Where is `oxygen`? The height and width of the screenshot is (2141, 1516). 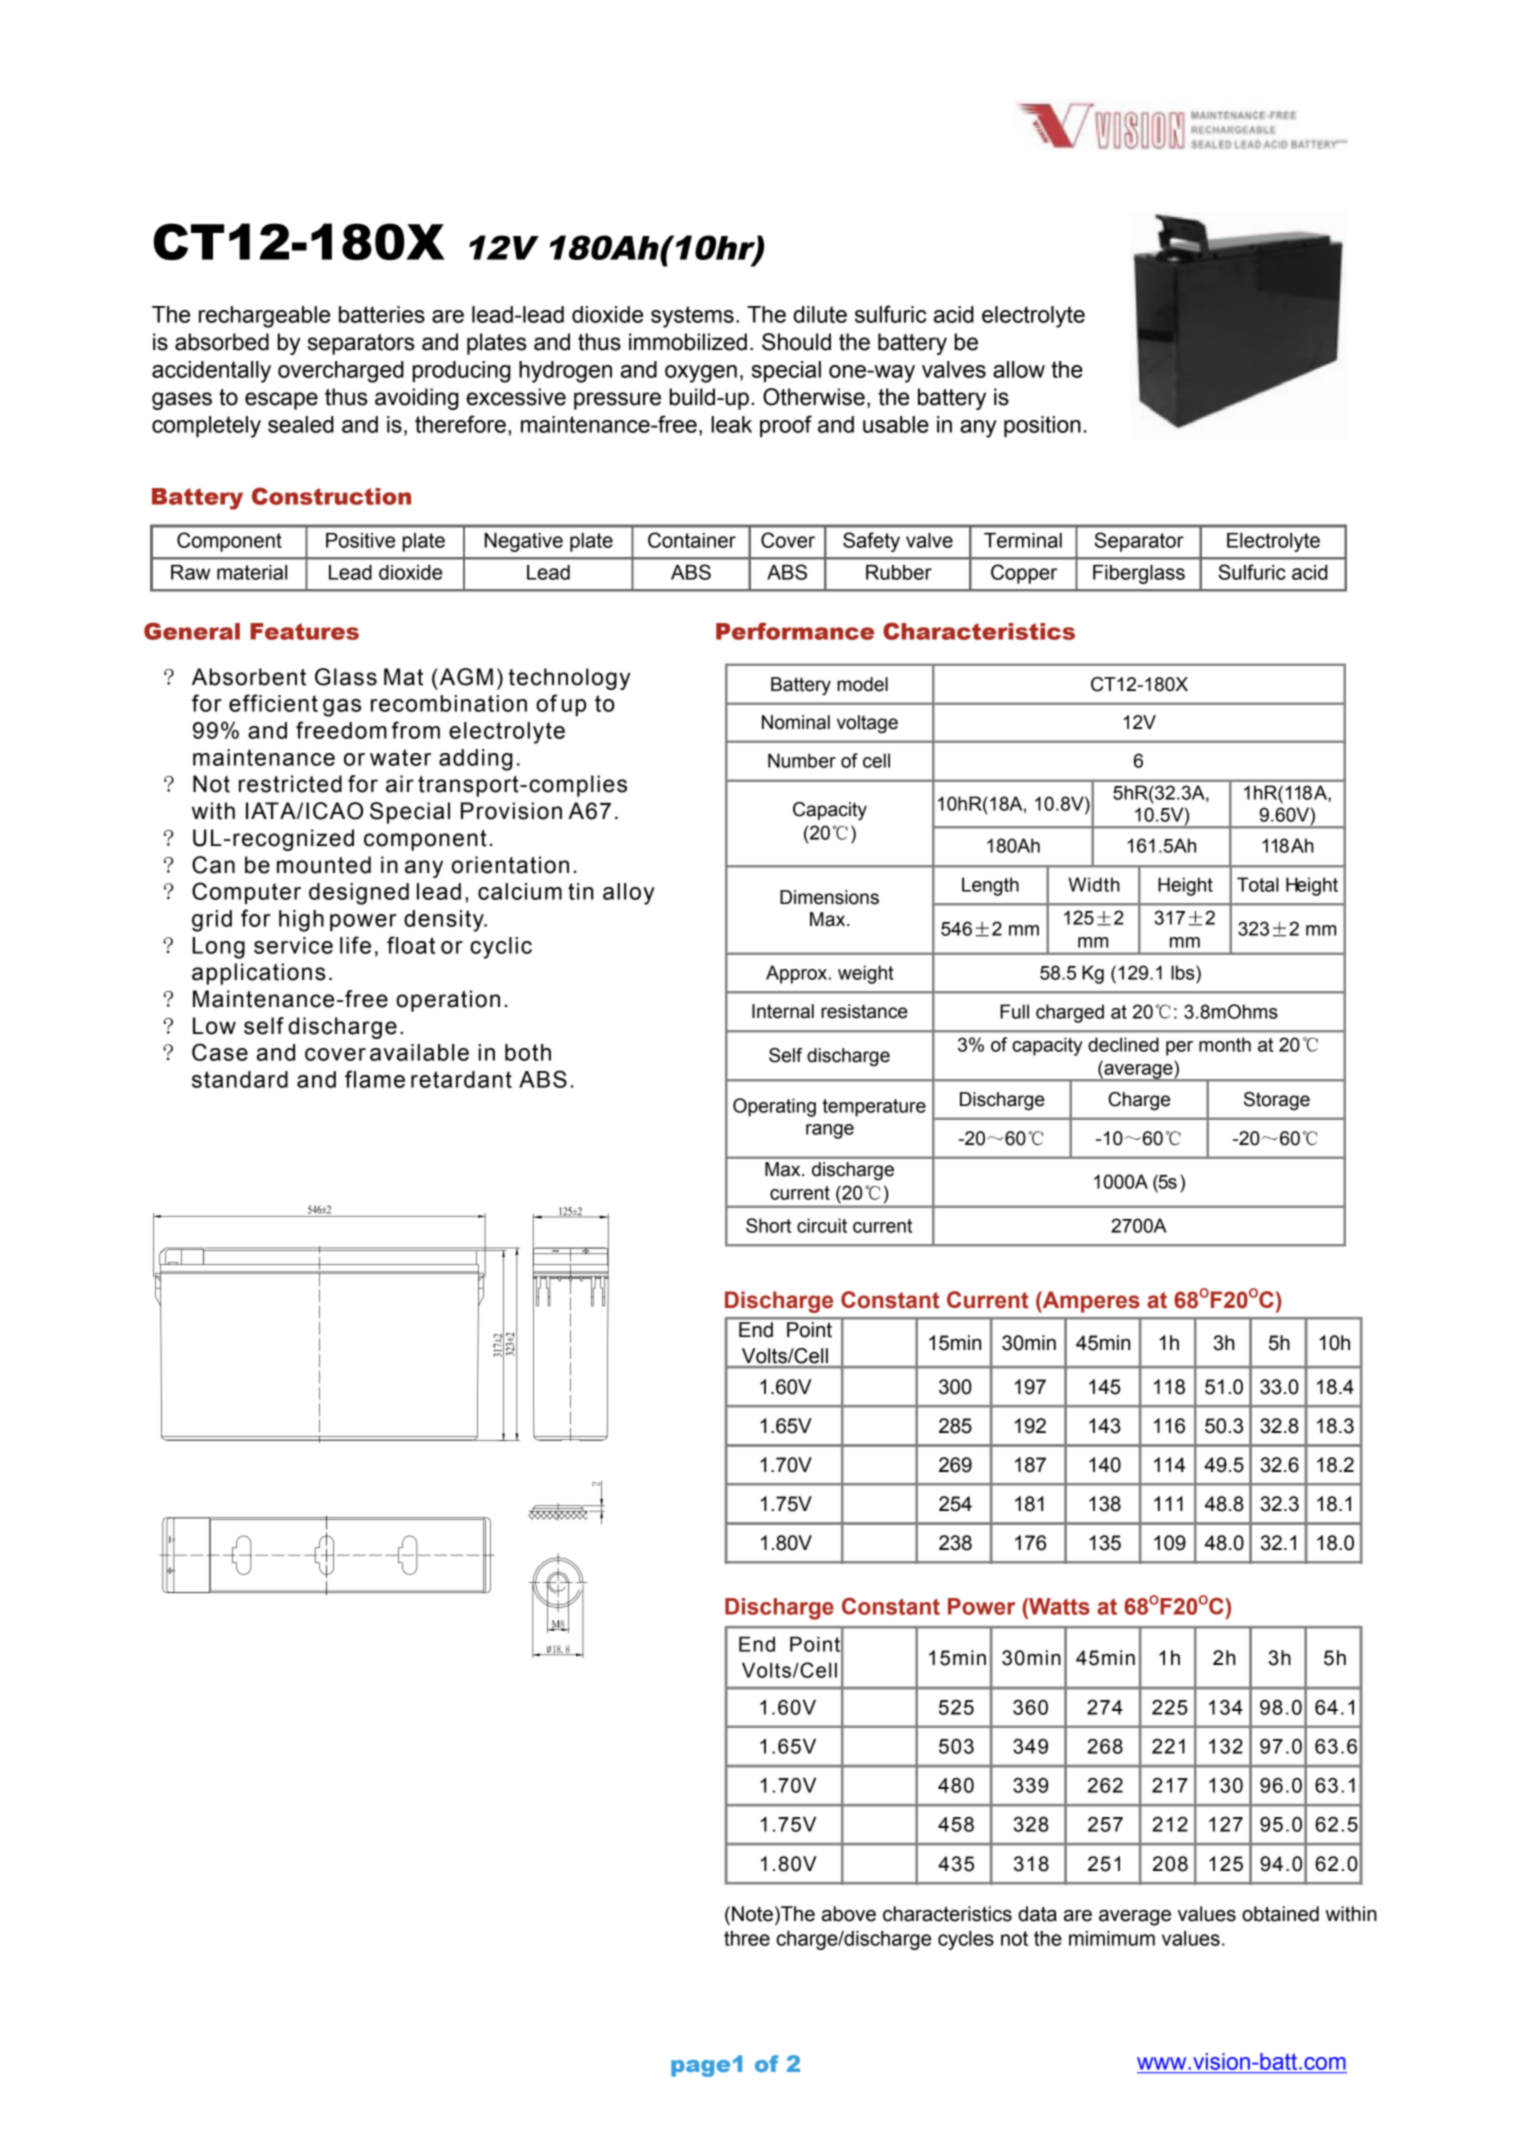 oxygen is located at coordinates (701, 374).
